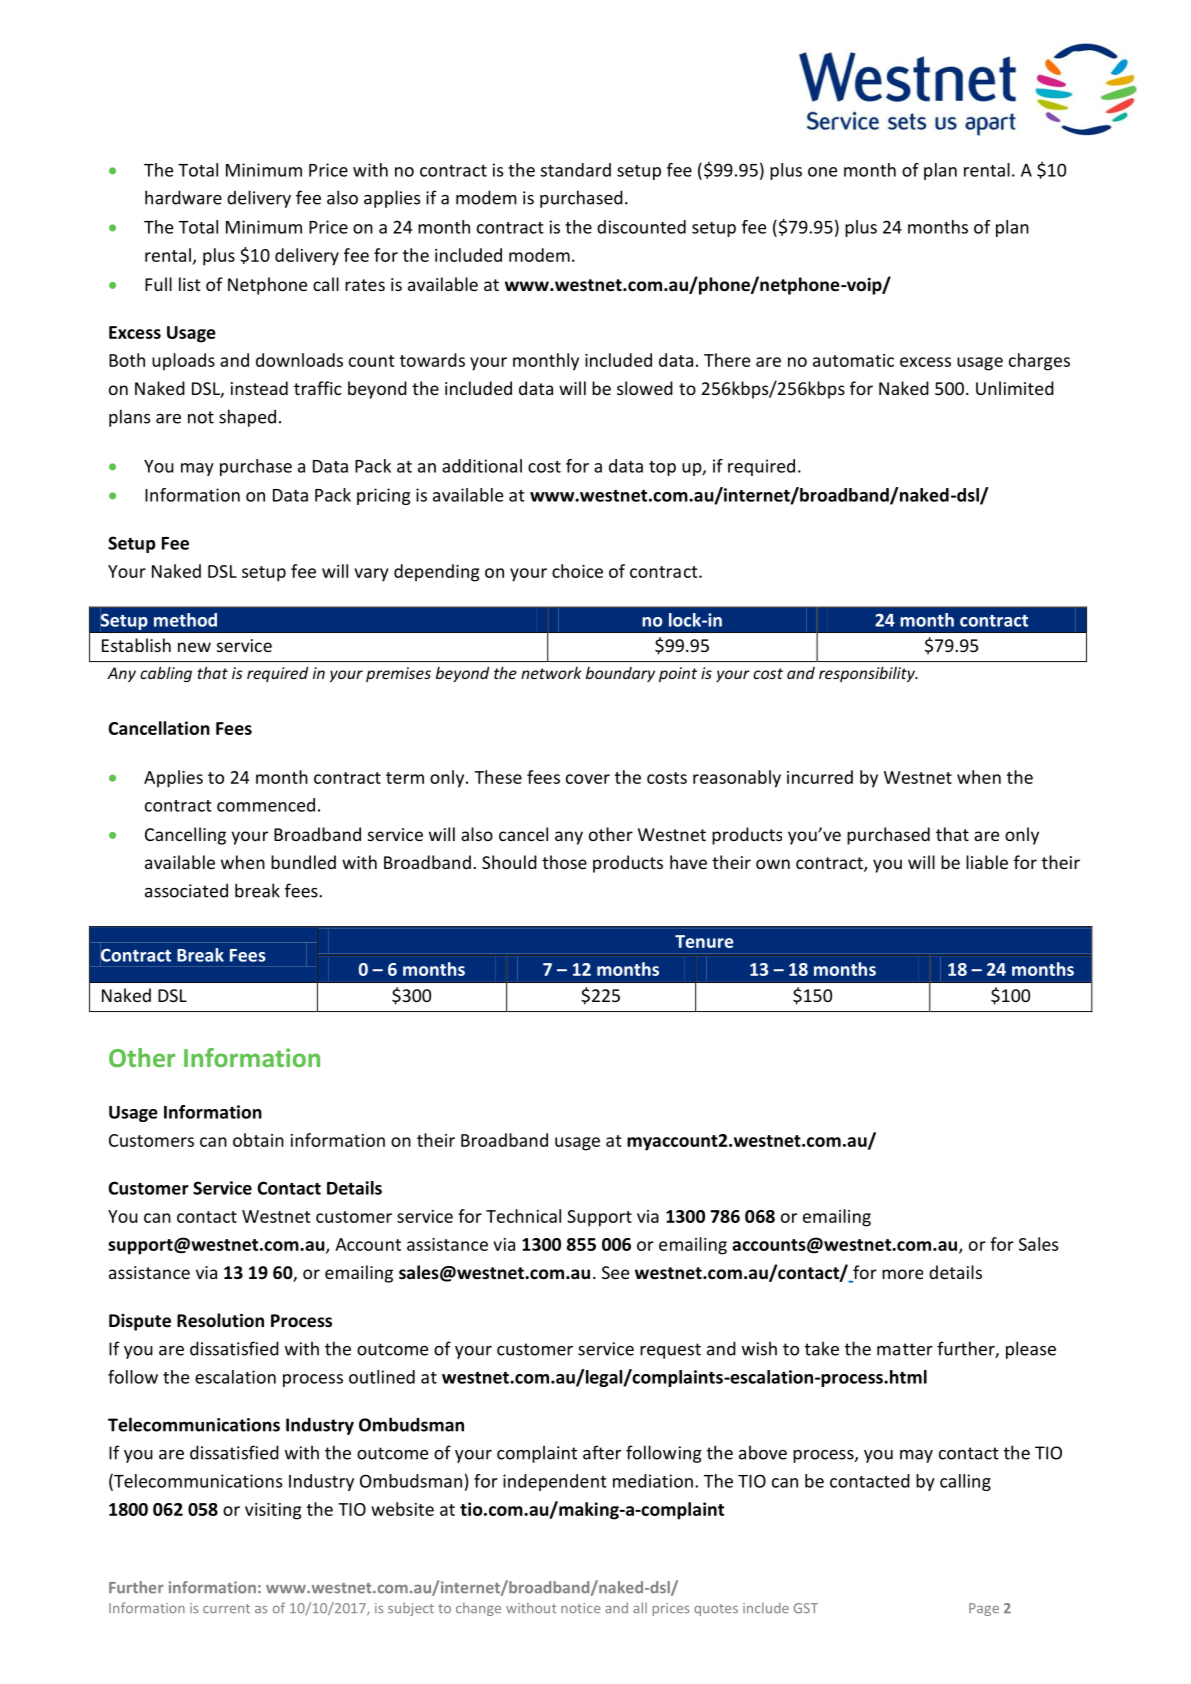 This screenshot has height=1684, width=1191. I want to click on notice, so click(580, 1608).
